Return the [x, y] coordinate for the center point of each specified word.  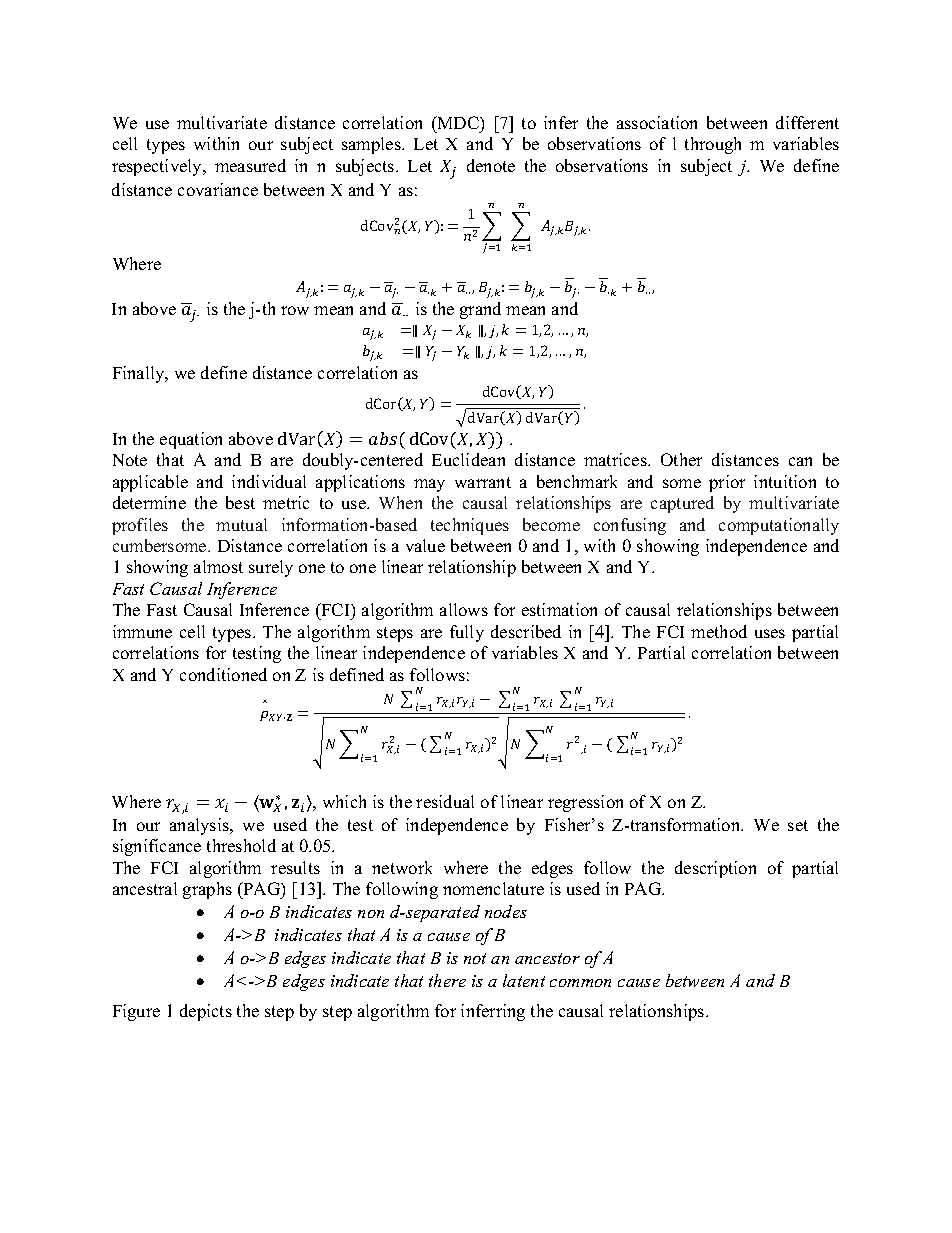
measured [250, 165]
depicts [206, 1012]
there [447, 980]
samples [372, 145]
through [713, 145]
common [580, 983]
